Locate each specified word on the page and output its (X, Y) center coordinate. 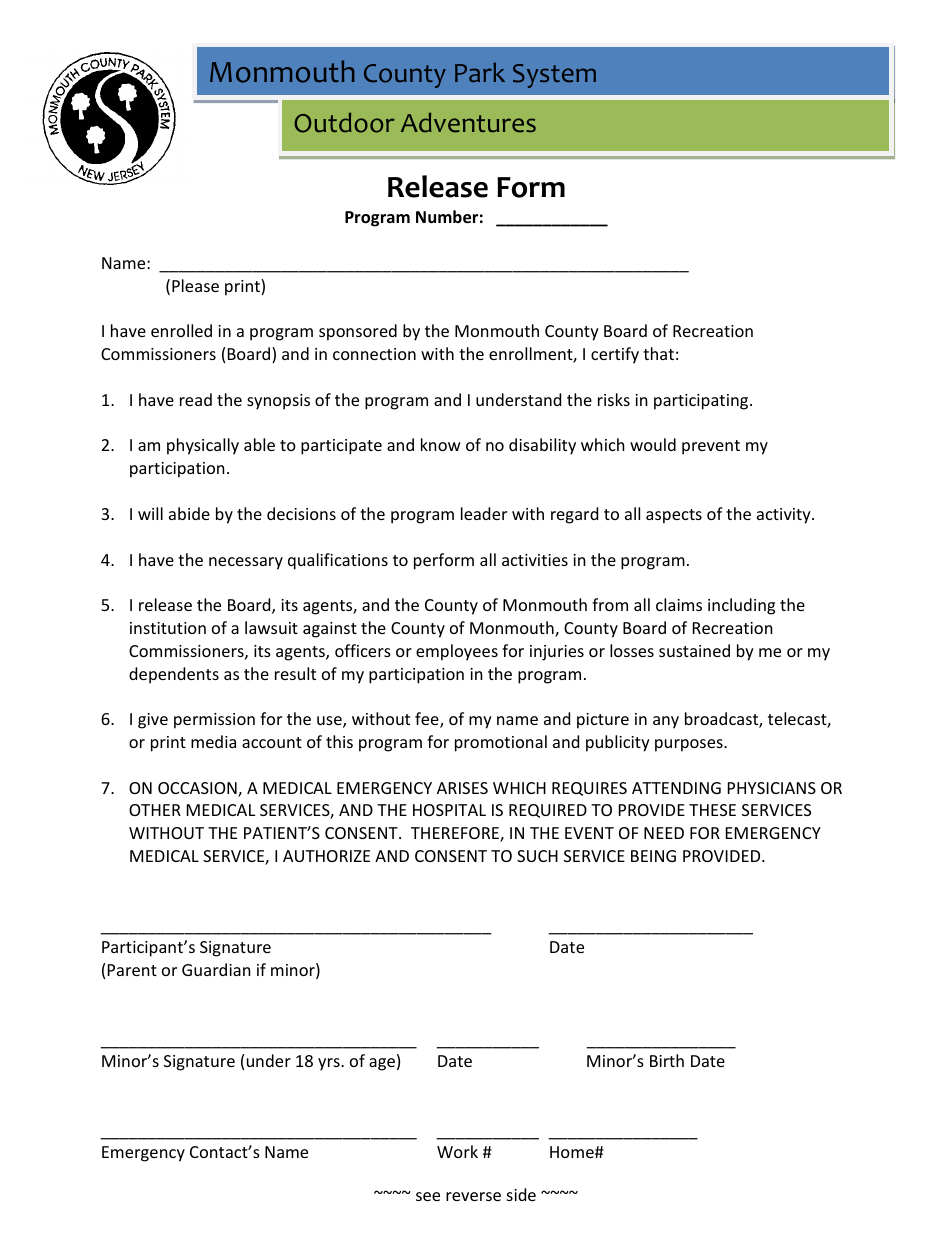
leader (484, 513)
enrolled (181, 330)
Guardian (216, 969)
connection (374, 354)
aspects (674, 516)
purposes (690, 745)
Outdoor (344, 123)
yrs (330, 1064)
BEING (653, 856)
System (554, 76)
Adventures (468, 123)
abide (189, 513)
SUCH (537, 856)
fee (428, 720)
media (213, 741)
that (658, 353)
